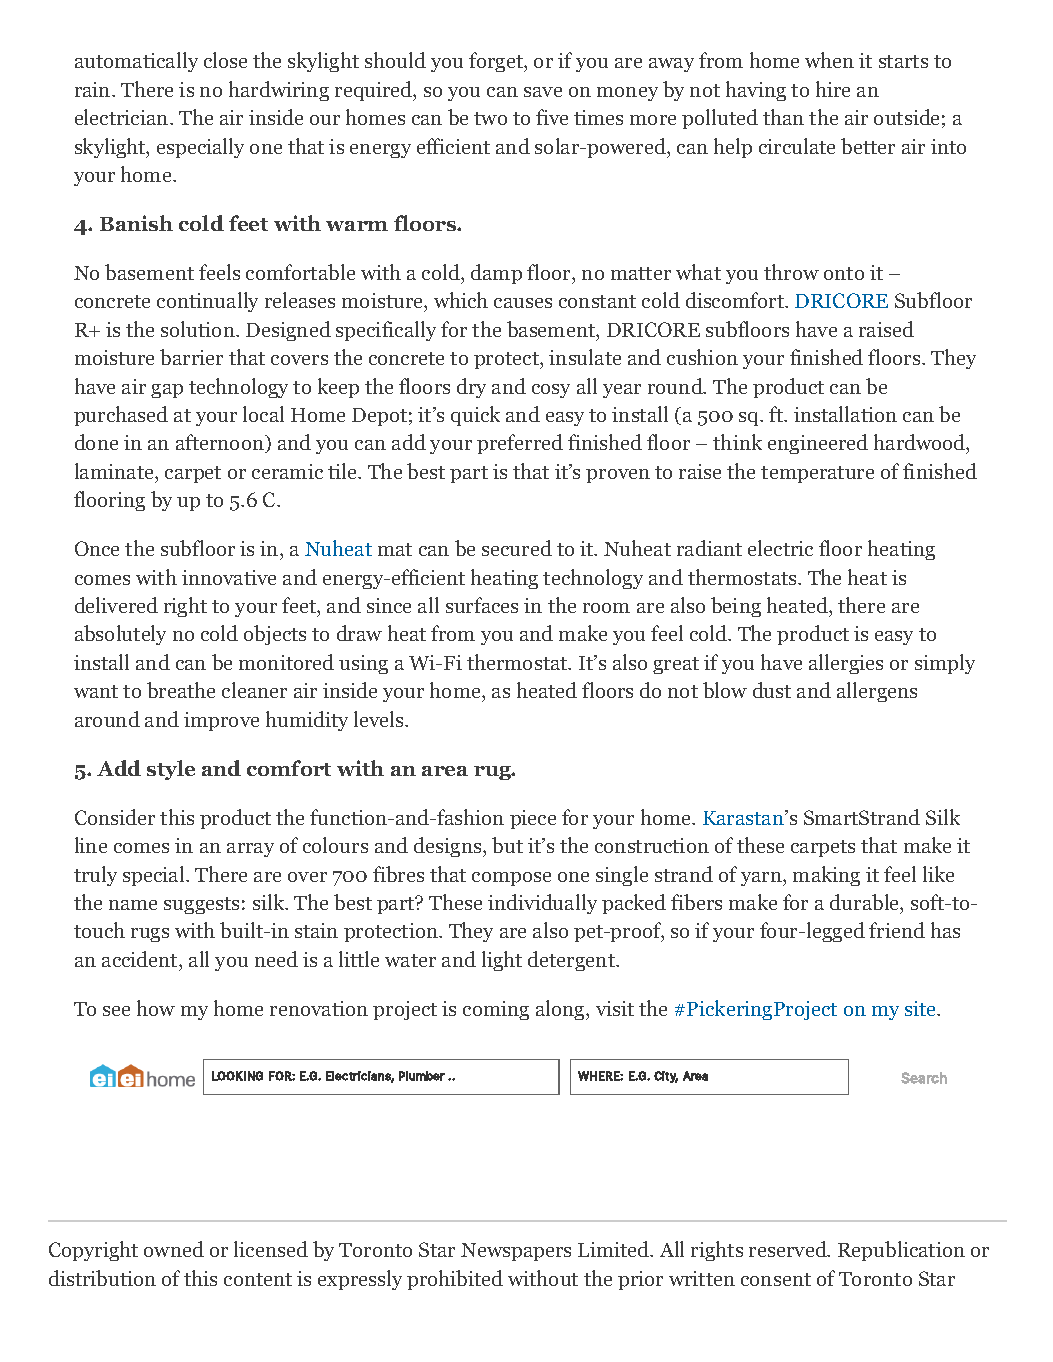  I want to click on allergies, so click(846, 664).
